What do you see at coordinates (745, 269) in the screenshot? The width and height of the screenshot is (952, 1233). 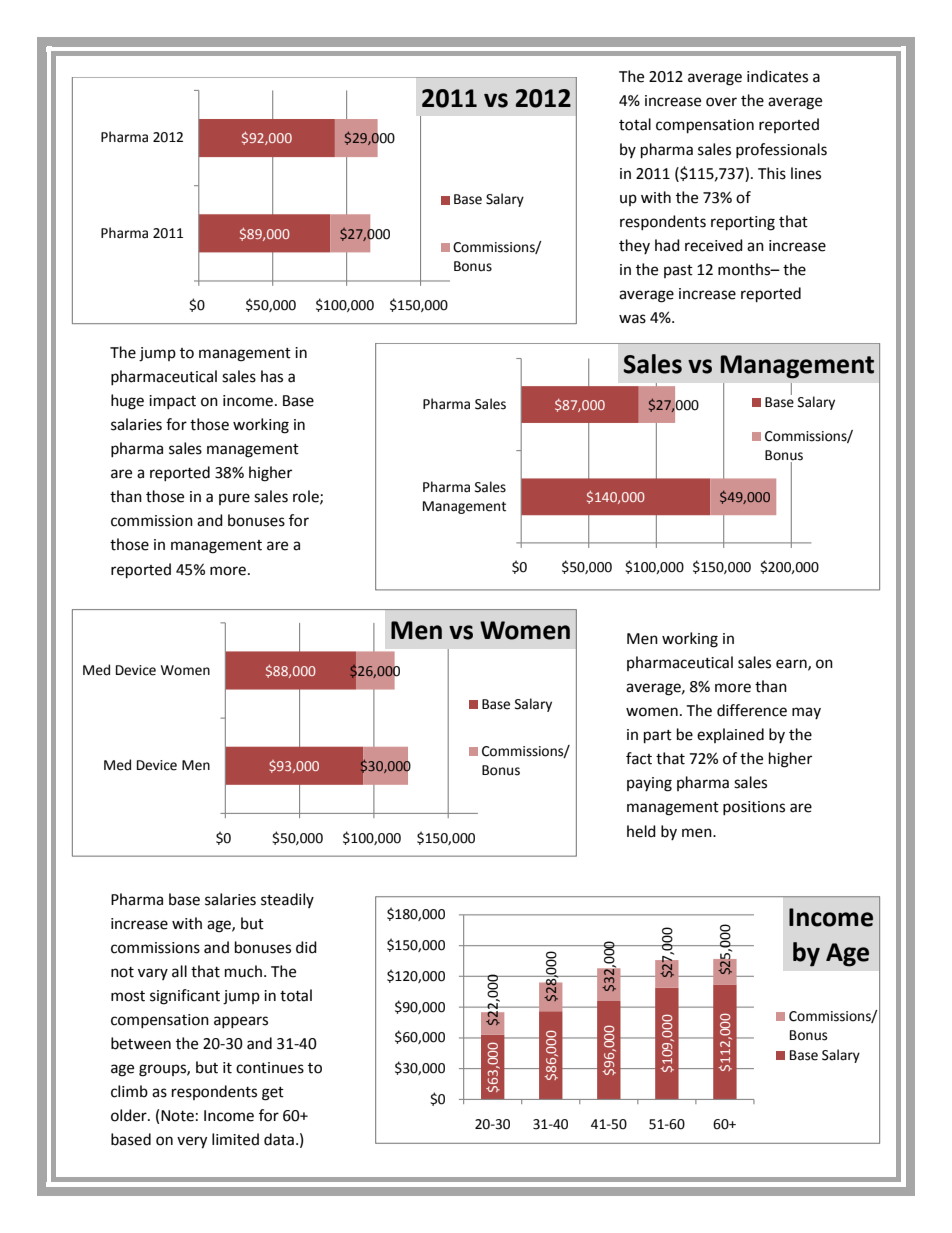 I see `months` at bounding box center [745, 269].
